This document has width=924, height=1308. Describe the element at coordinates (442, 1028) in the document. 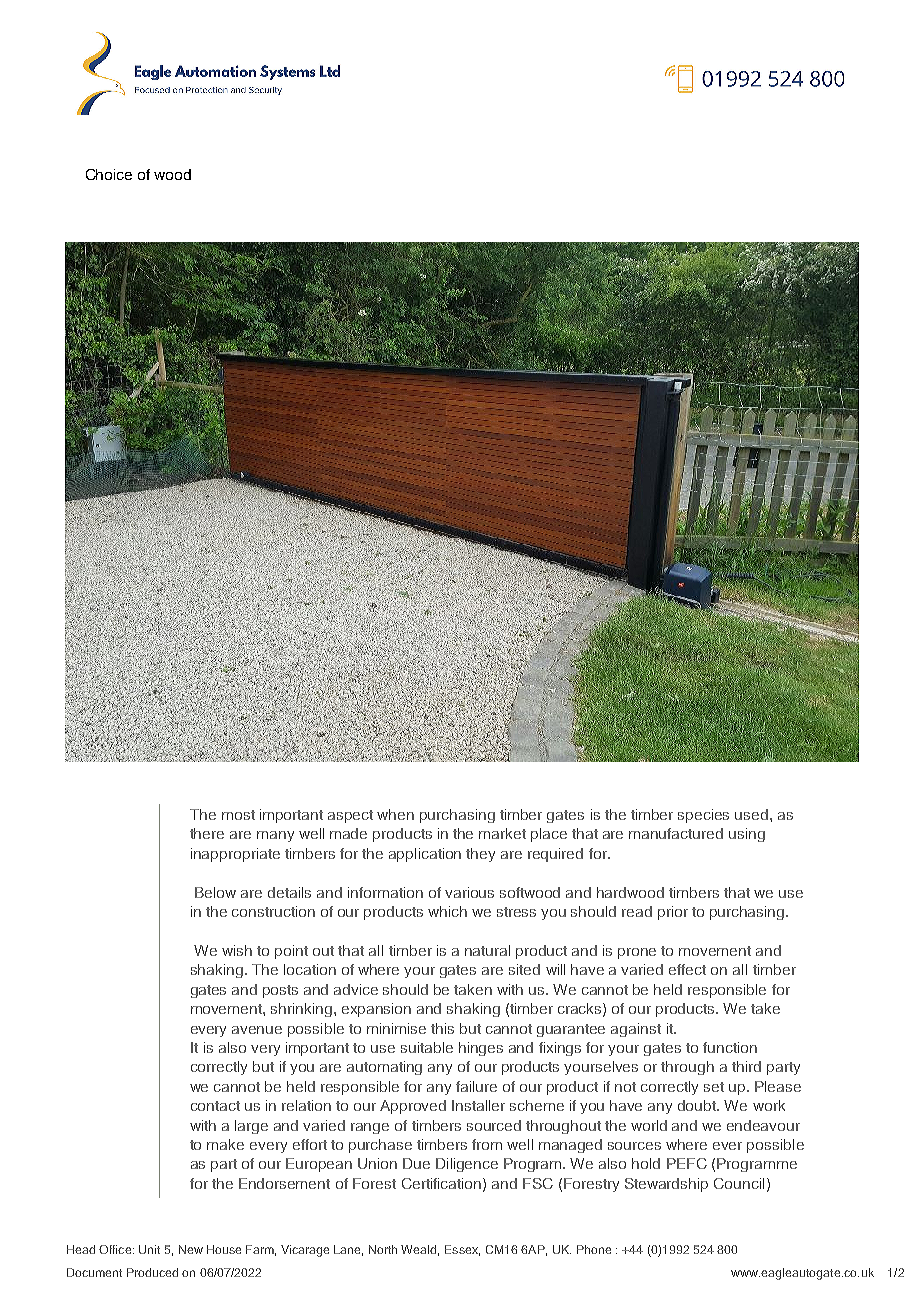

I see `this` at that location.
